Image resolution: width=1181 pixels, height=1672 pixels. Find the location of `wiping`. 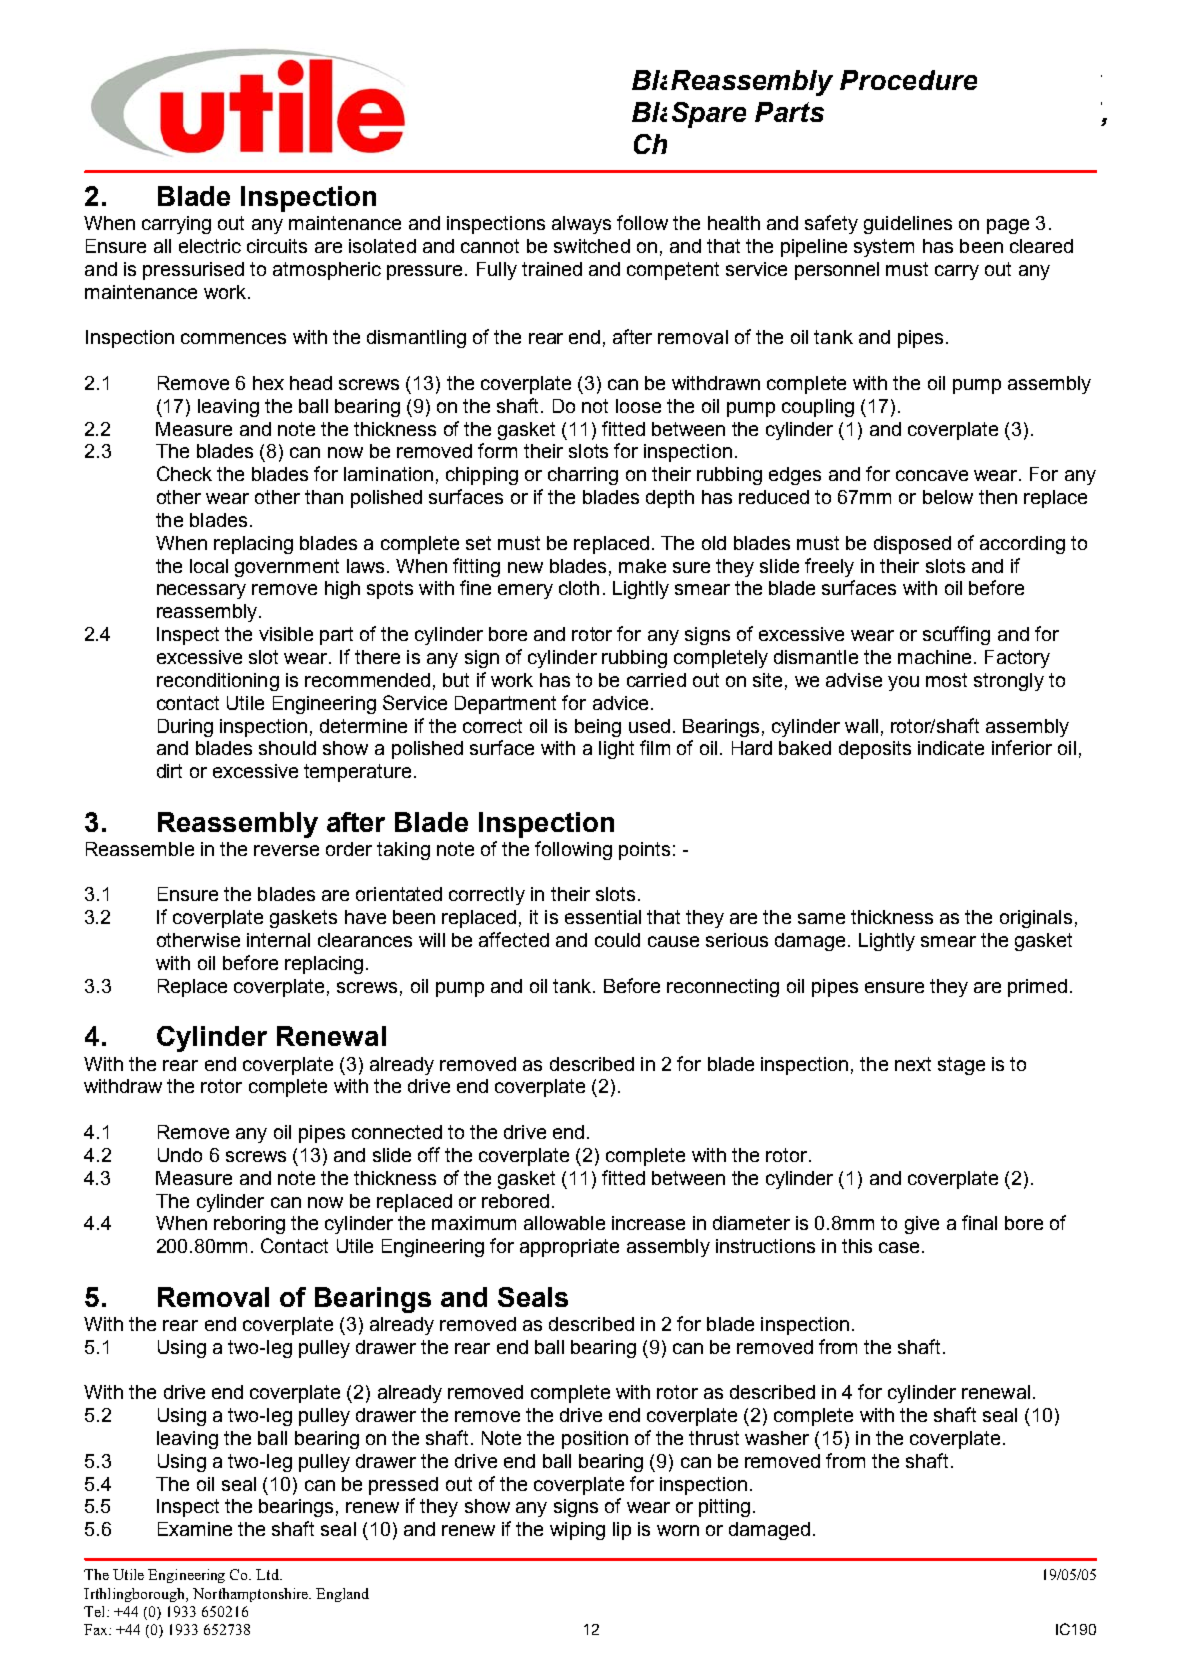

wiping is located at coordinates (577, 1531).
